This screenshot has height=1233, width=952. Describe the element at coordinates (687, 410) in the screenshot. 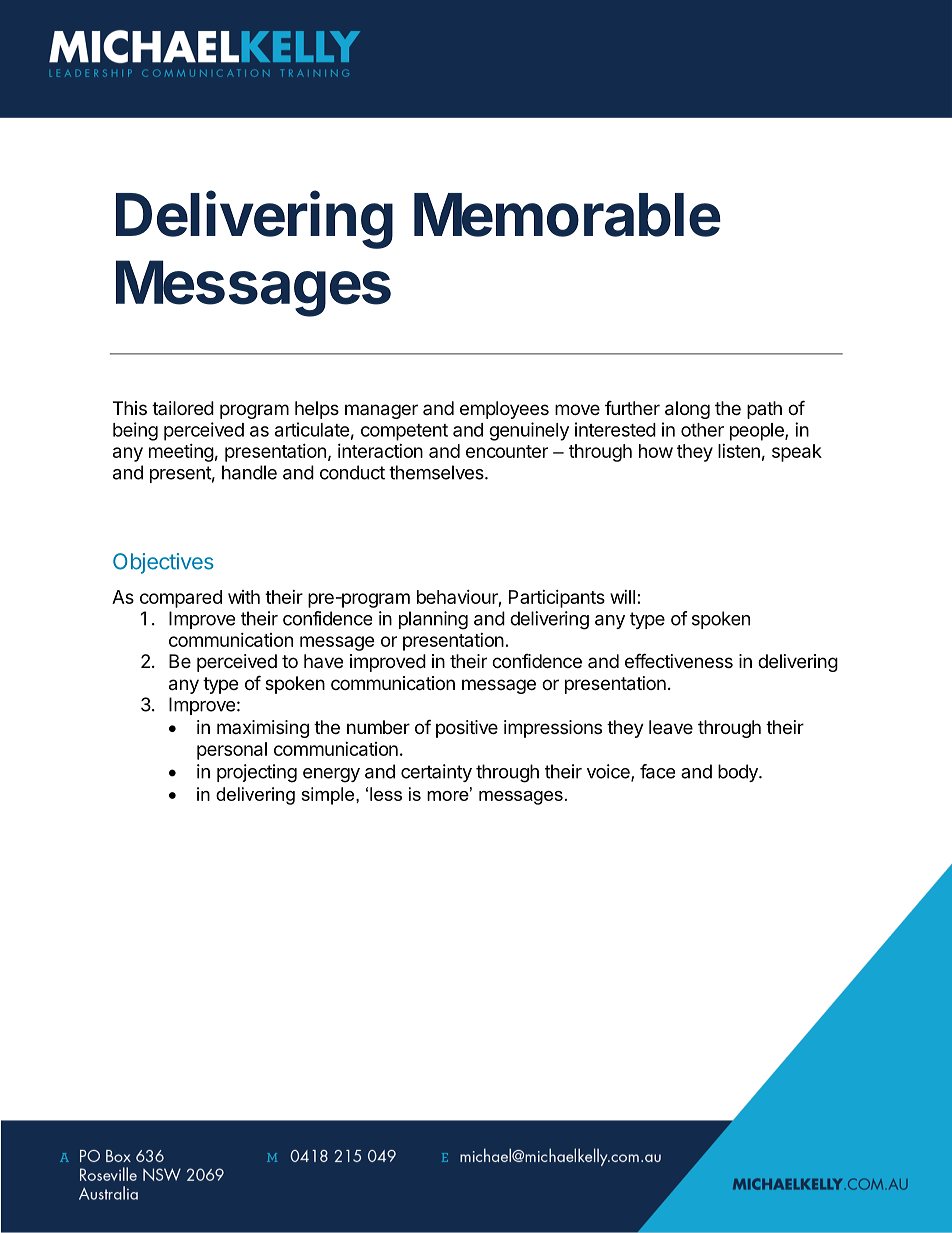

I see `along` at that location.
